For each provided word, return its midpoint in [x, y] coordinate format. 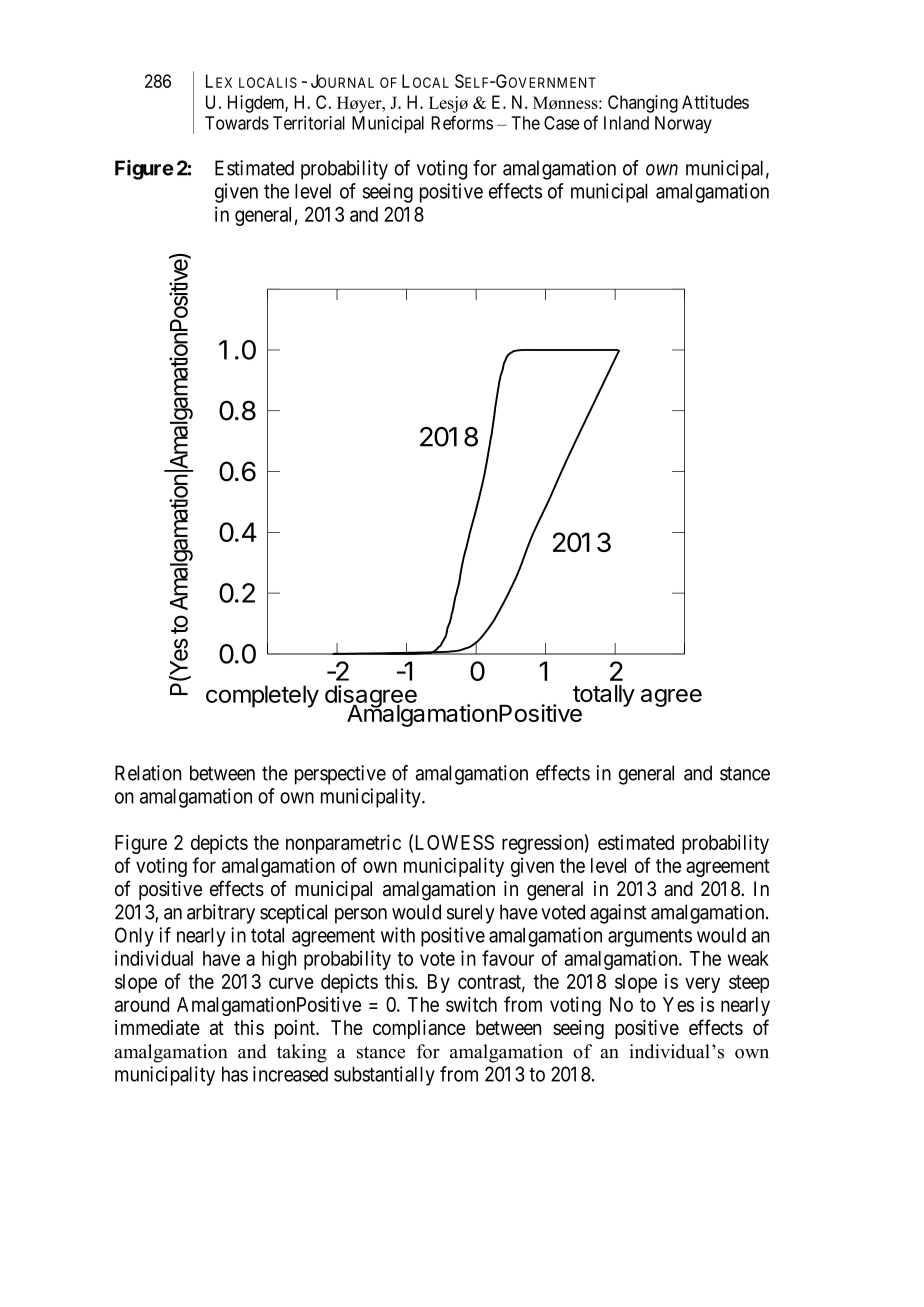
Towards [237, 123]
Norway [683, 125]
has [235, 1074]
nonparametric [343, 844]
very [702, 985]
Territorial [309, 123]
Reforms [462, 122]
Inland [626, 123]
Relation [148, 773]
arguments [650, 938]
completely [262, 696]
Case [562, 123]
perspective [340, 775]
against [618, 914]
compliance [419, 1029]
